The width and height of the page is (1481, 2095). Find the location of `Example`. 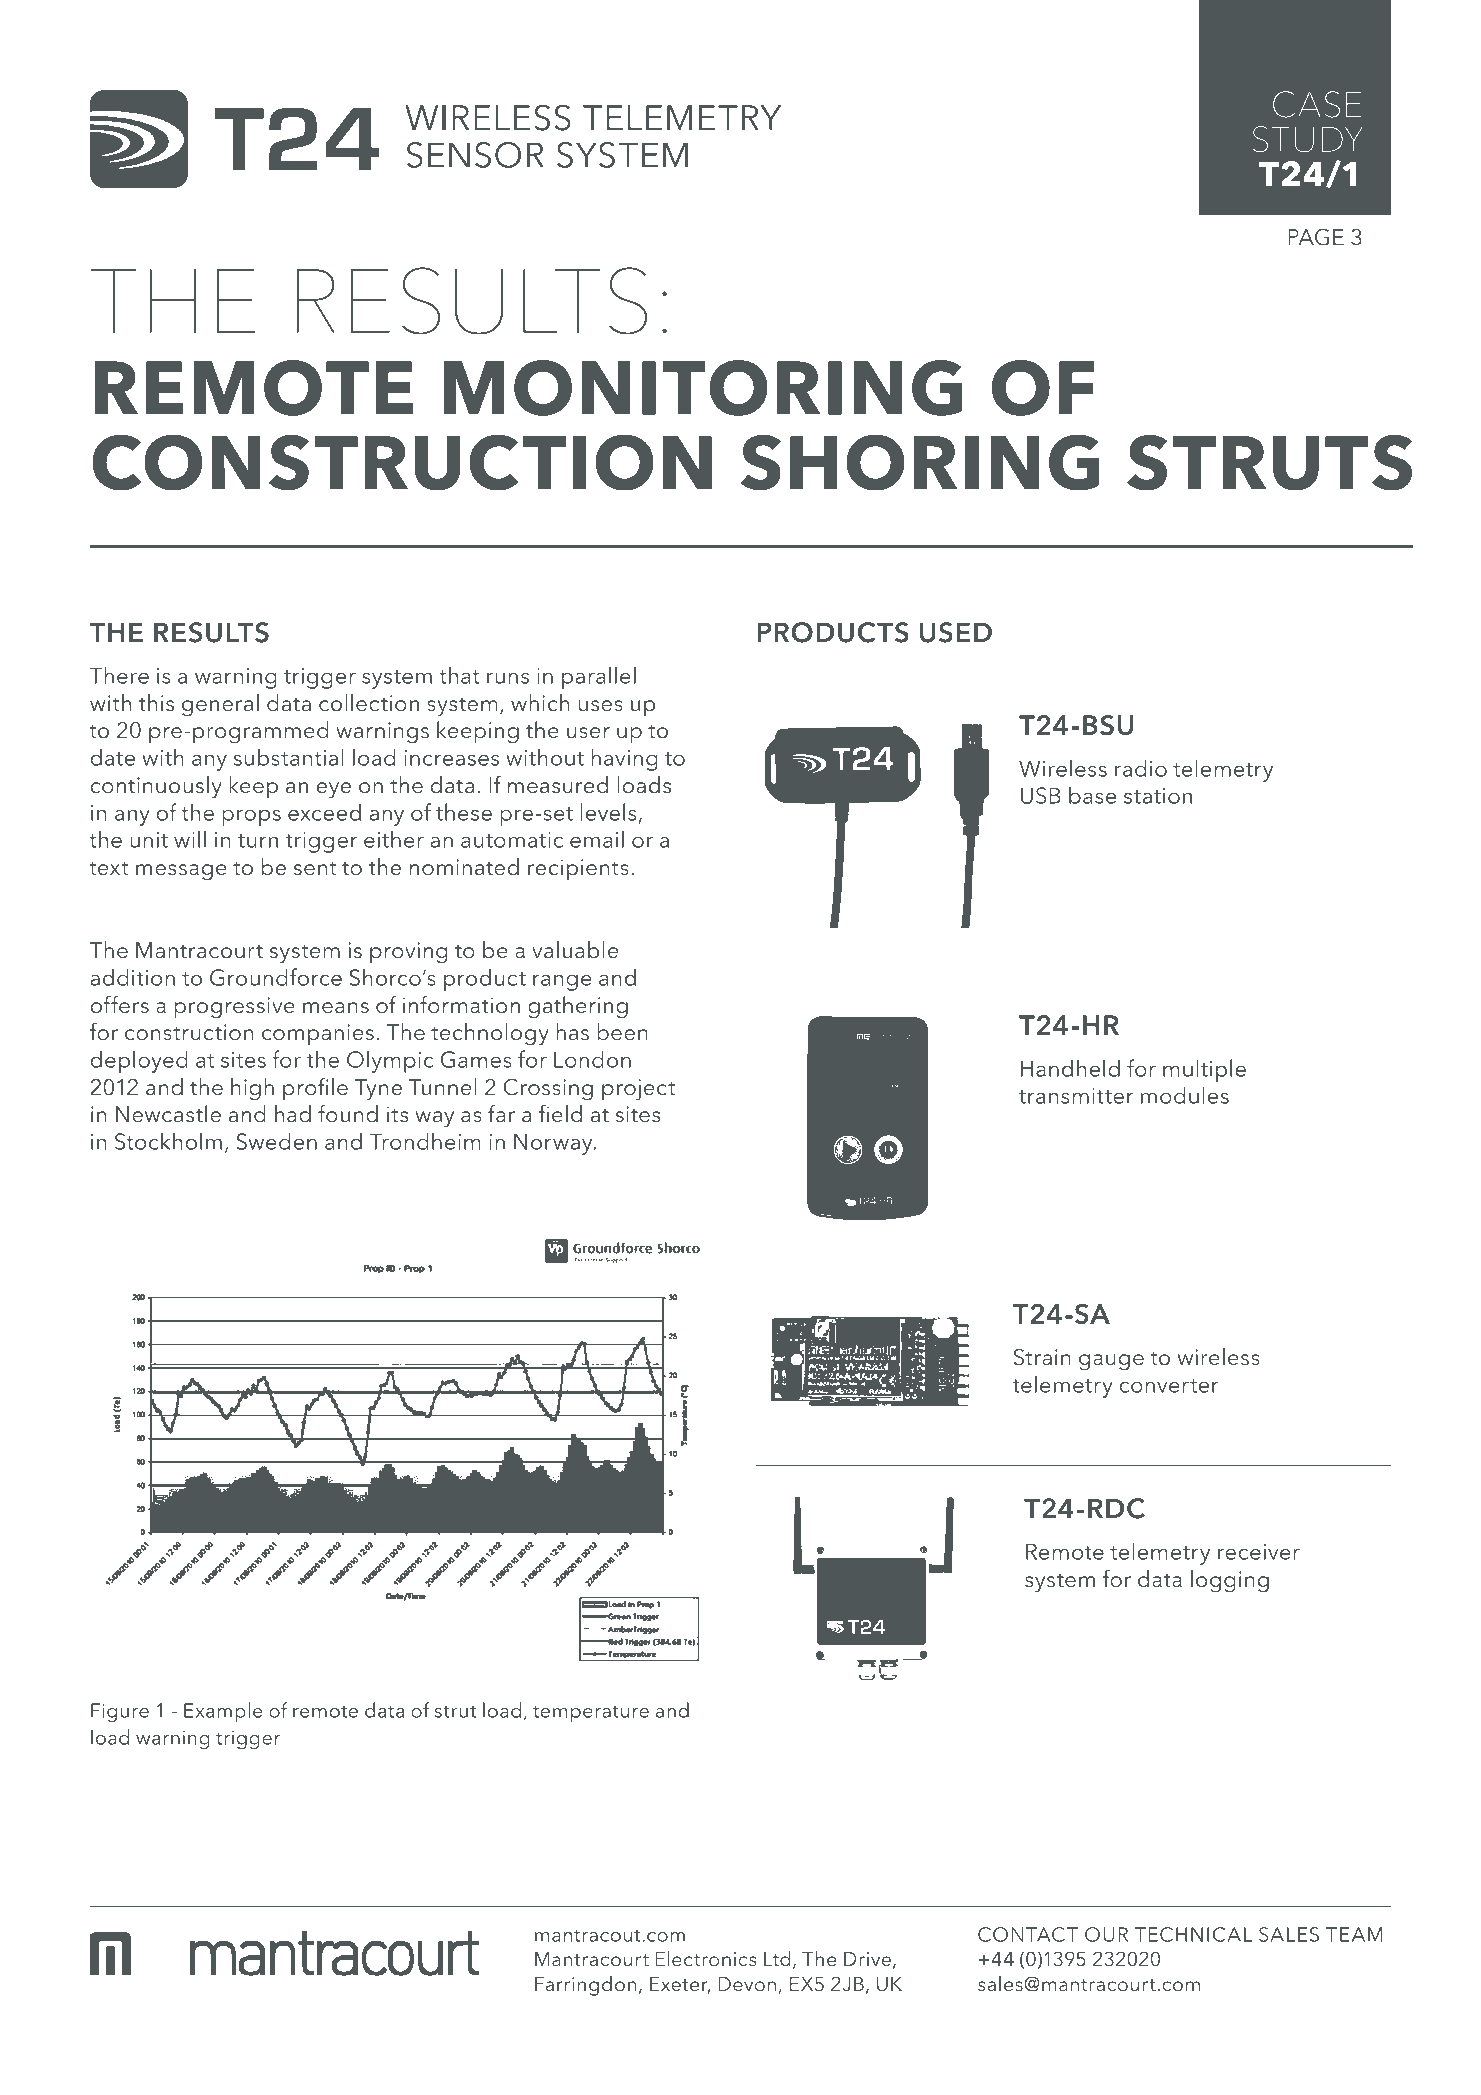

Example is located at coordinates (223, 1712).
